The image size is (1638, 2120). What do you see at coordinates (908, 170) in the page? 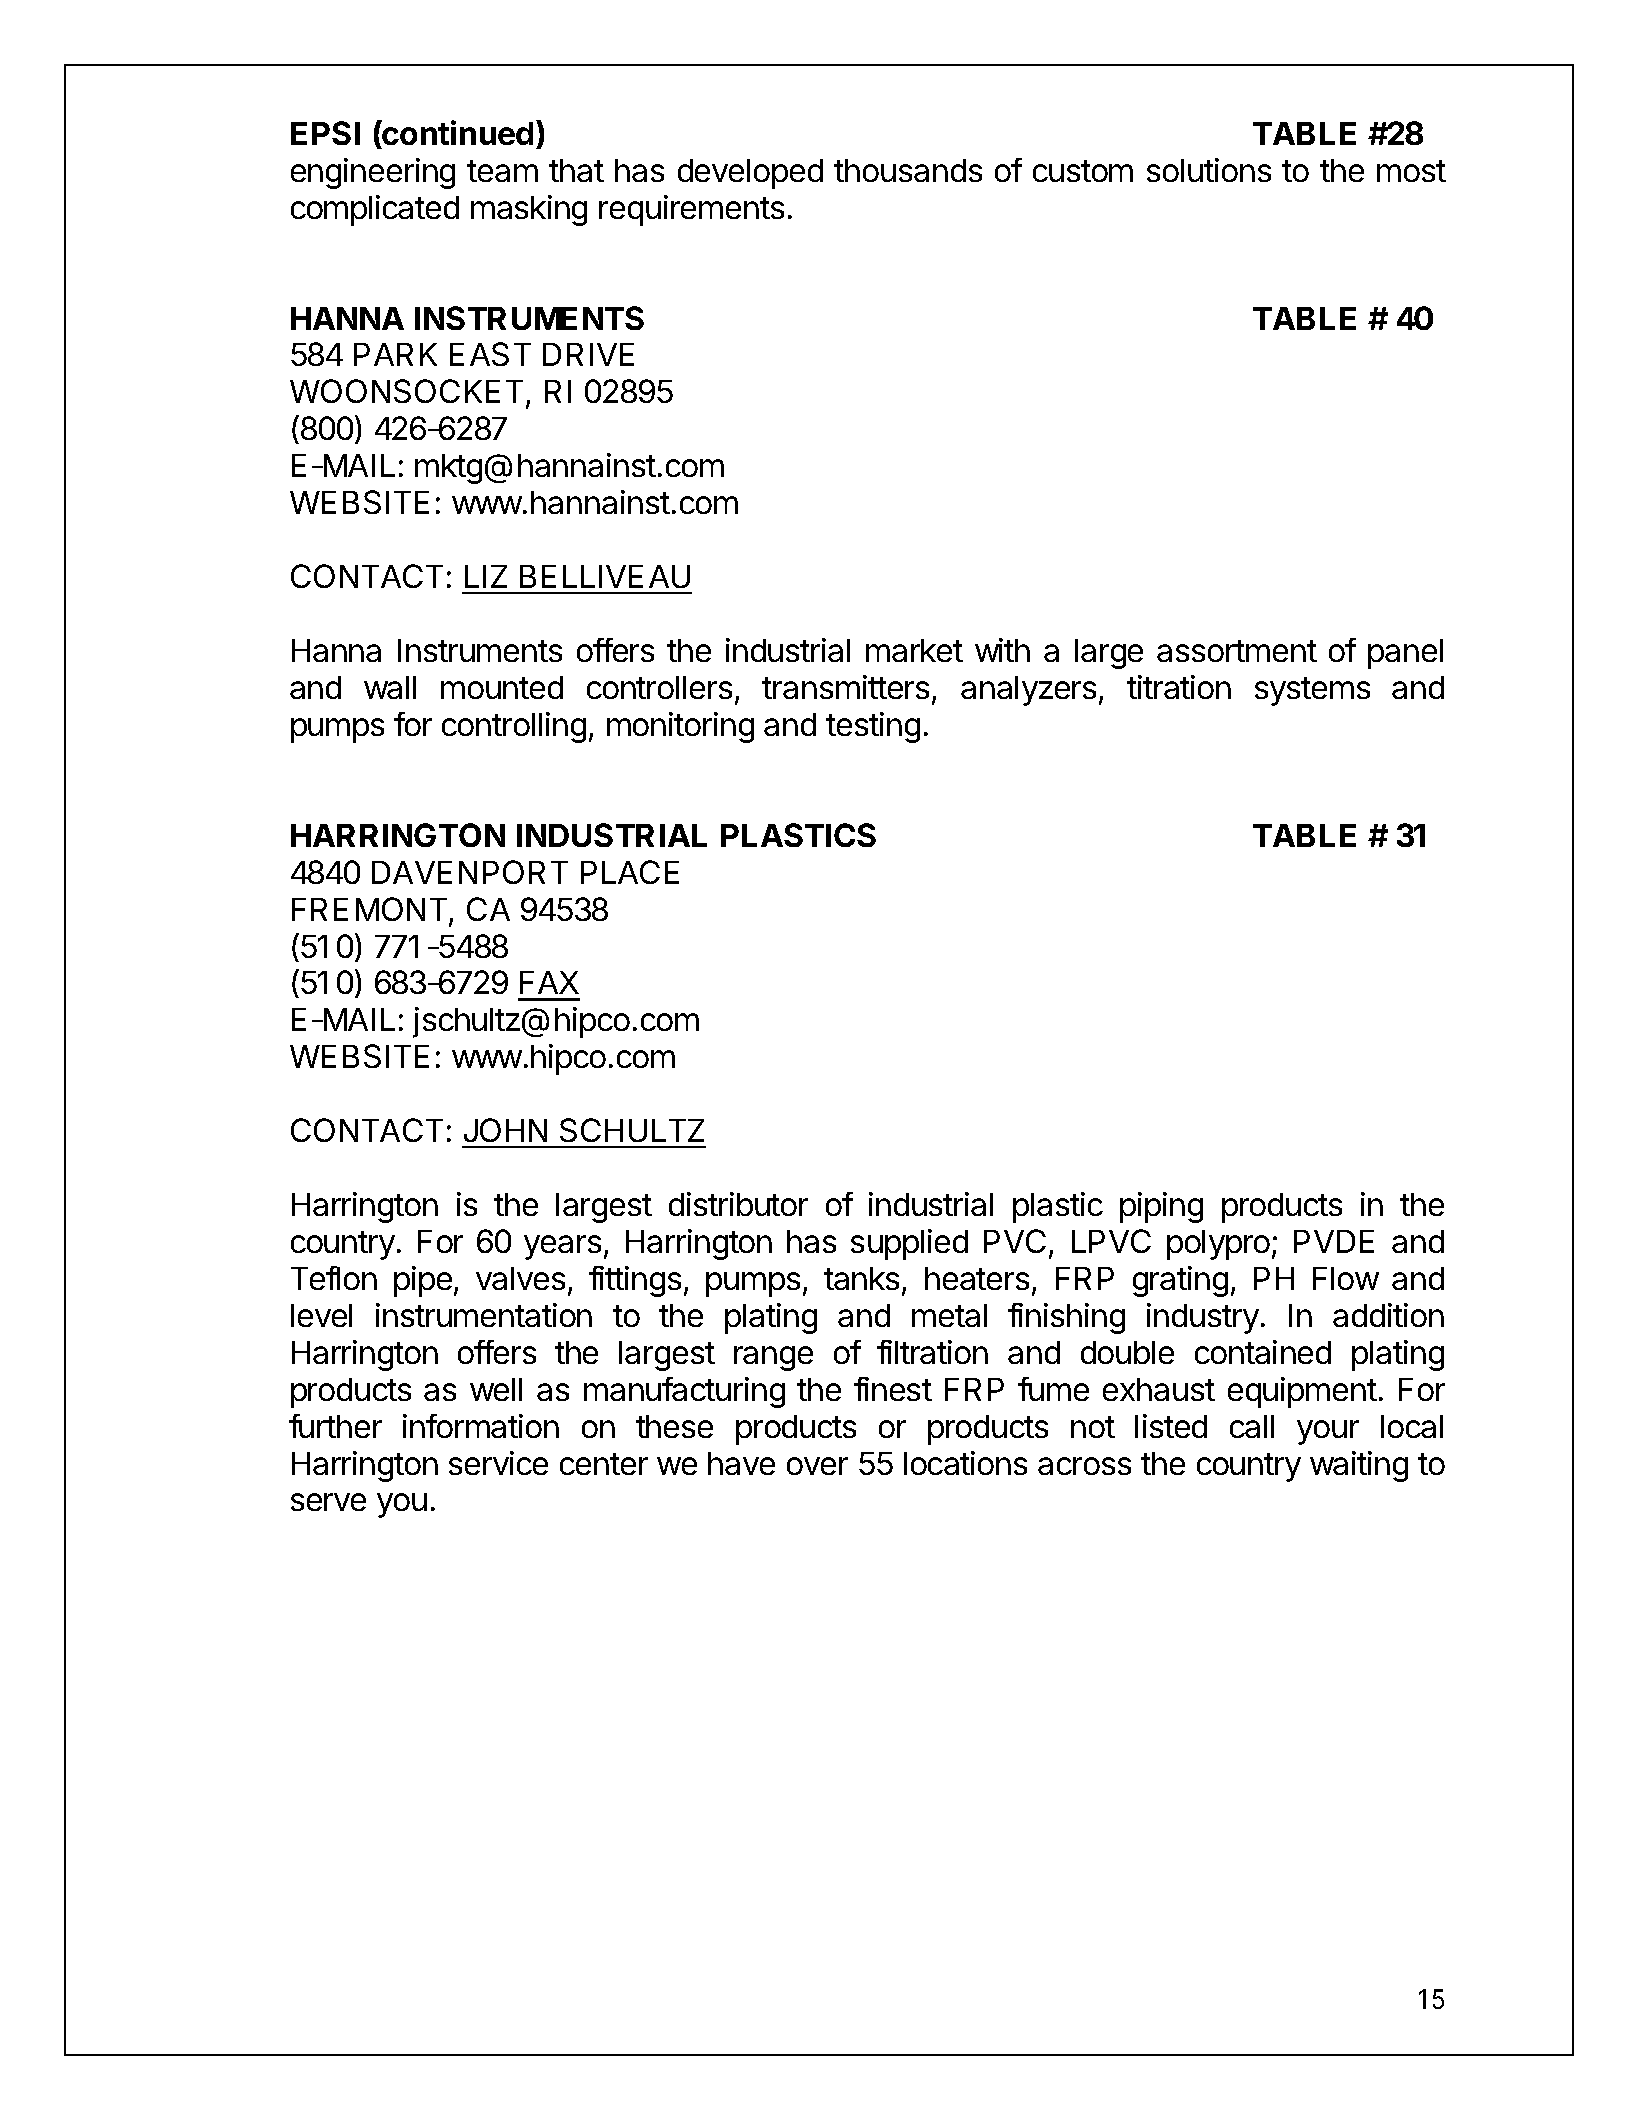
I see `thousands` at bounding box center [908, 170].
